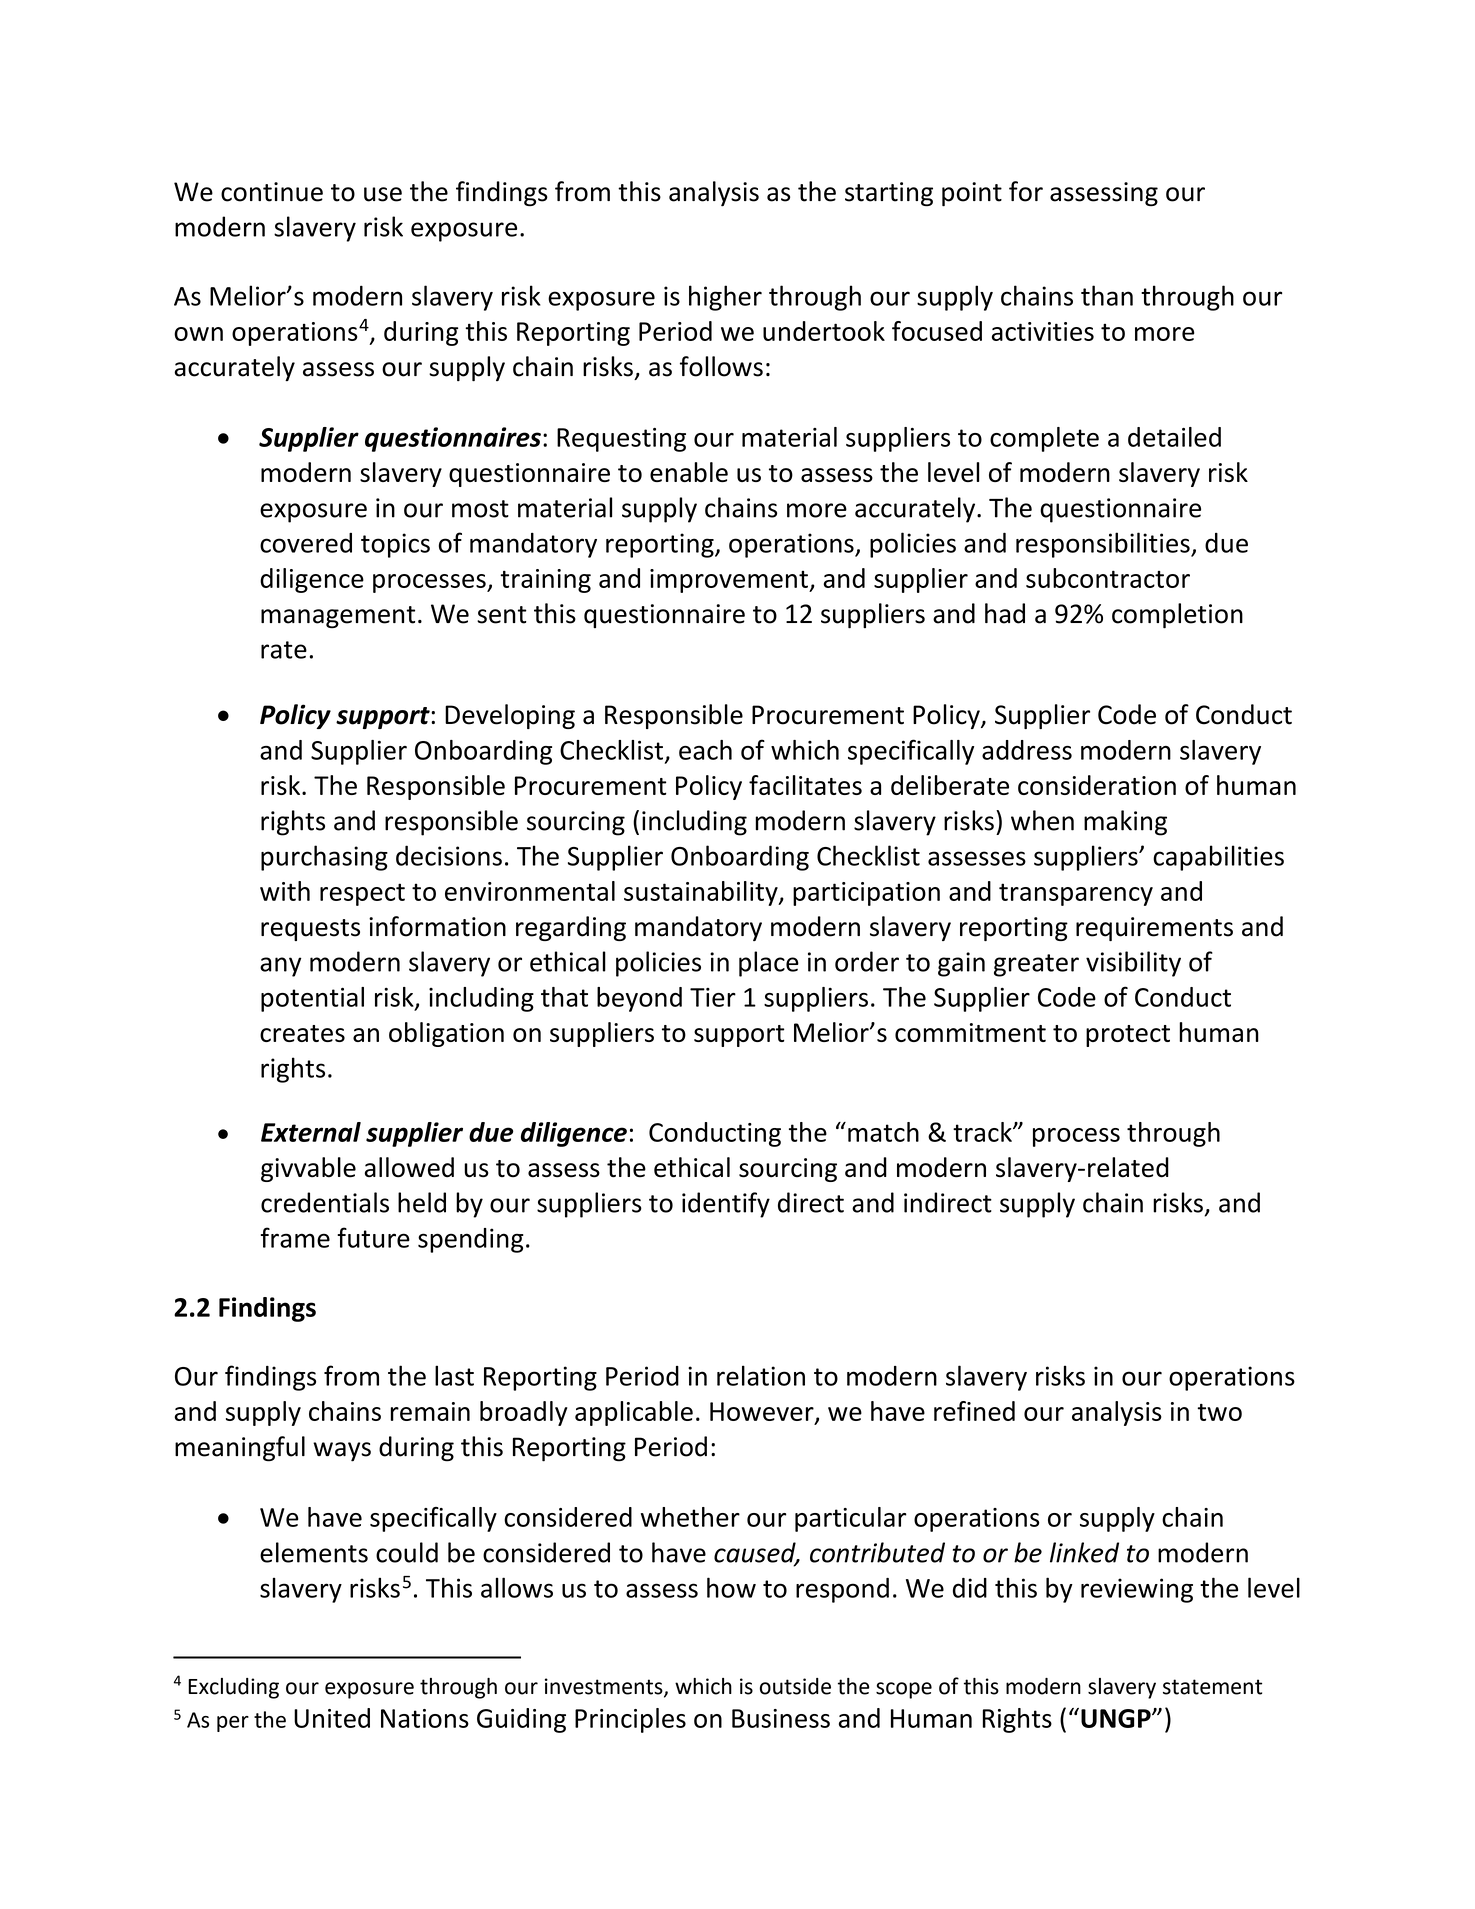 The image size is (1475, 1909). Describe the element at coordinates (338, 617) in the page. I see `management` at that location.
